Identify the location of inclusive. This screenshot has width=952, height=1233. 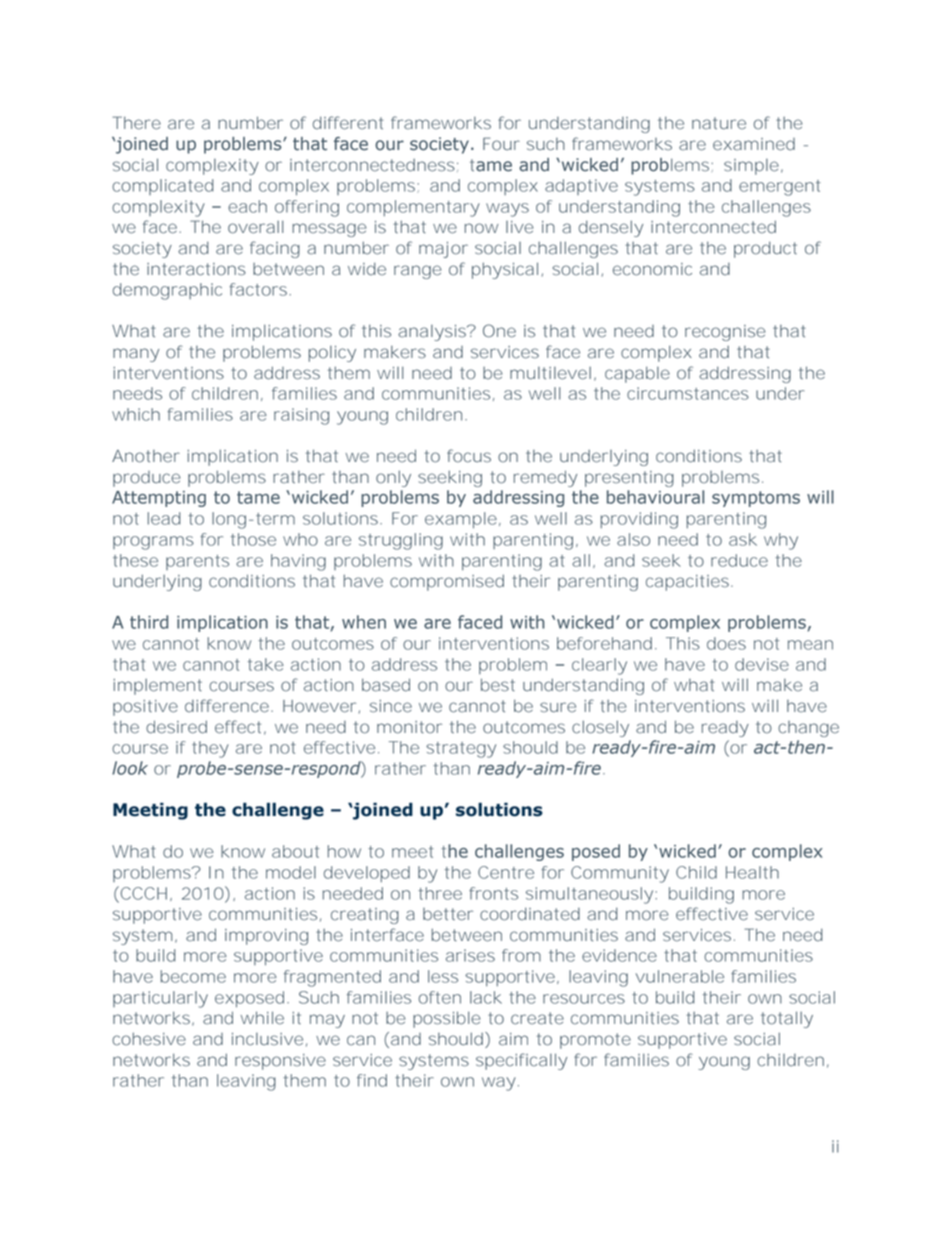
(267, 1039).
